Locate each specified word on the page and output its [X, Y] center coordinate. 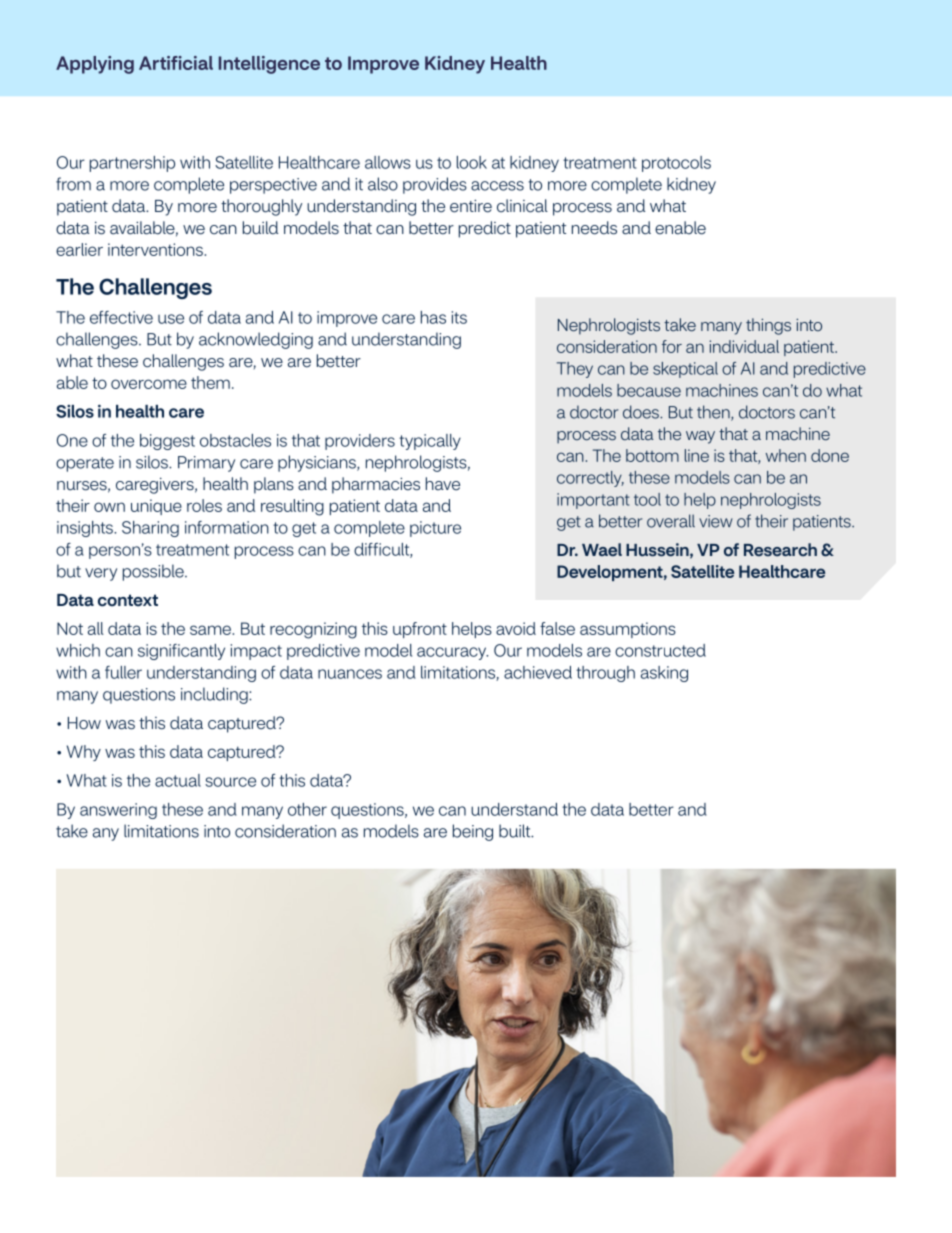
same [211, 630]
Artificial [176, 63]
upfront [420, 630]
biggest [167, 442]
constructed [660, 650]
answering [118, 811]
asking [664, 674]
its [459, 317]
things [768, 326]
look [472, 162]
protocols [676, 164]
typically [430, 442]
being [473, 832]
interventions [156, 249]
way [700, 437]
